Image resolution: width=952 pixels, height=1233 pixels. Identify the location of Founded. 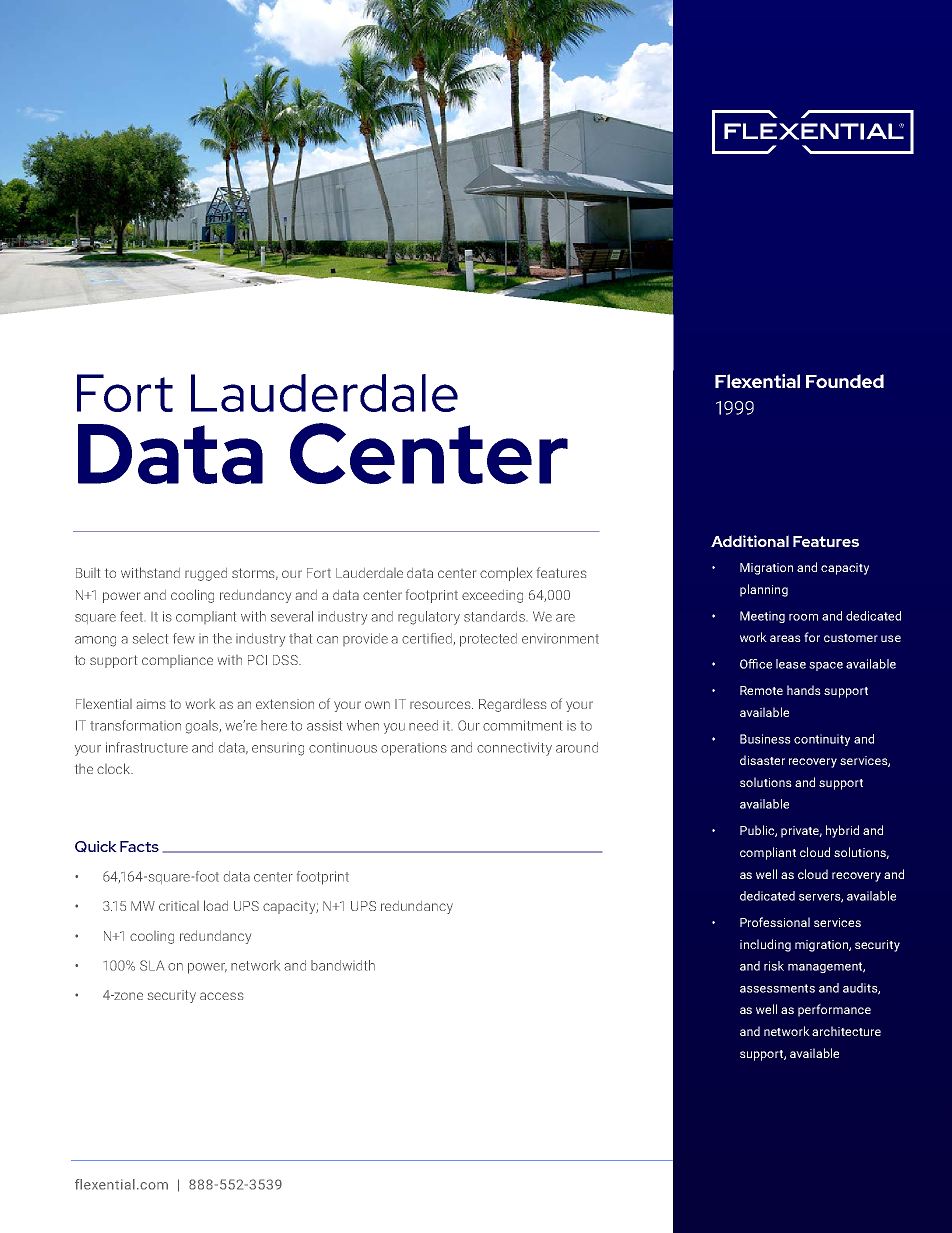
(845, 381).
